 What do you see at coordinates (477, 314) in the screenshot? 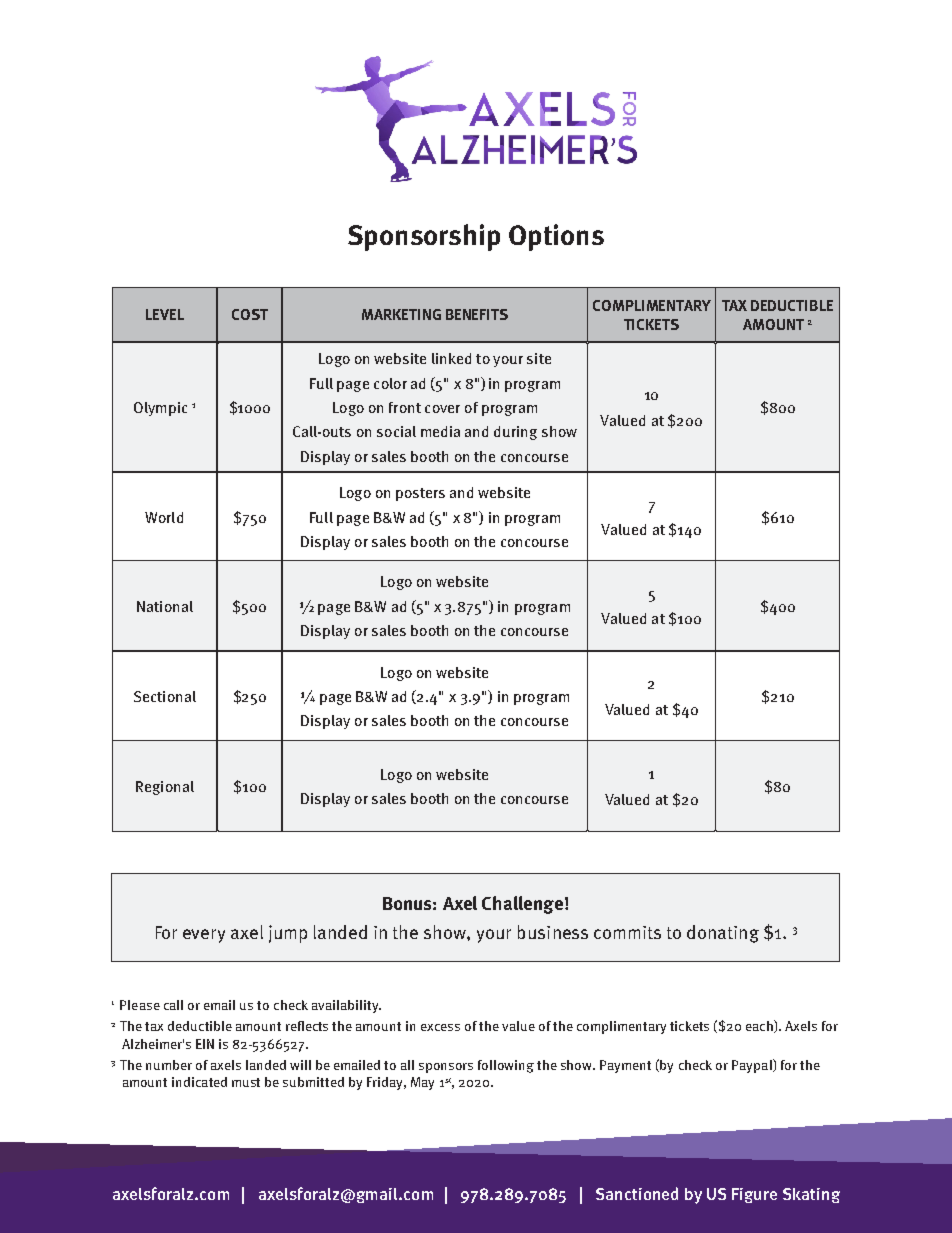
I see `BENEFITS` at bounding box center [477, 314].
